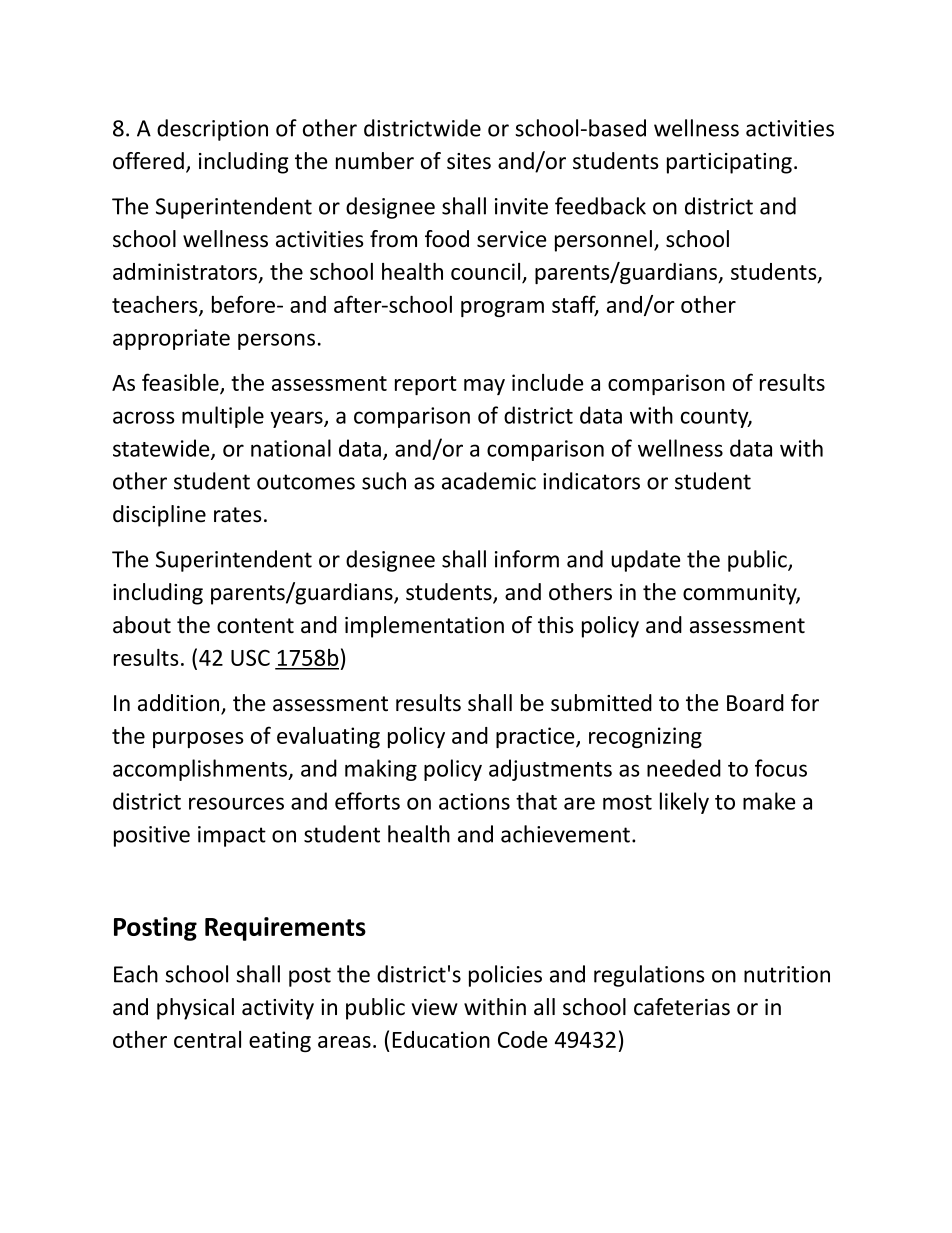 The width and height of the document is (952, 1233). Describe the element at coordinates (684, 803) in the document. I see `likely` at that location.
